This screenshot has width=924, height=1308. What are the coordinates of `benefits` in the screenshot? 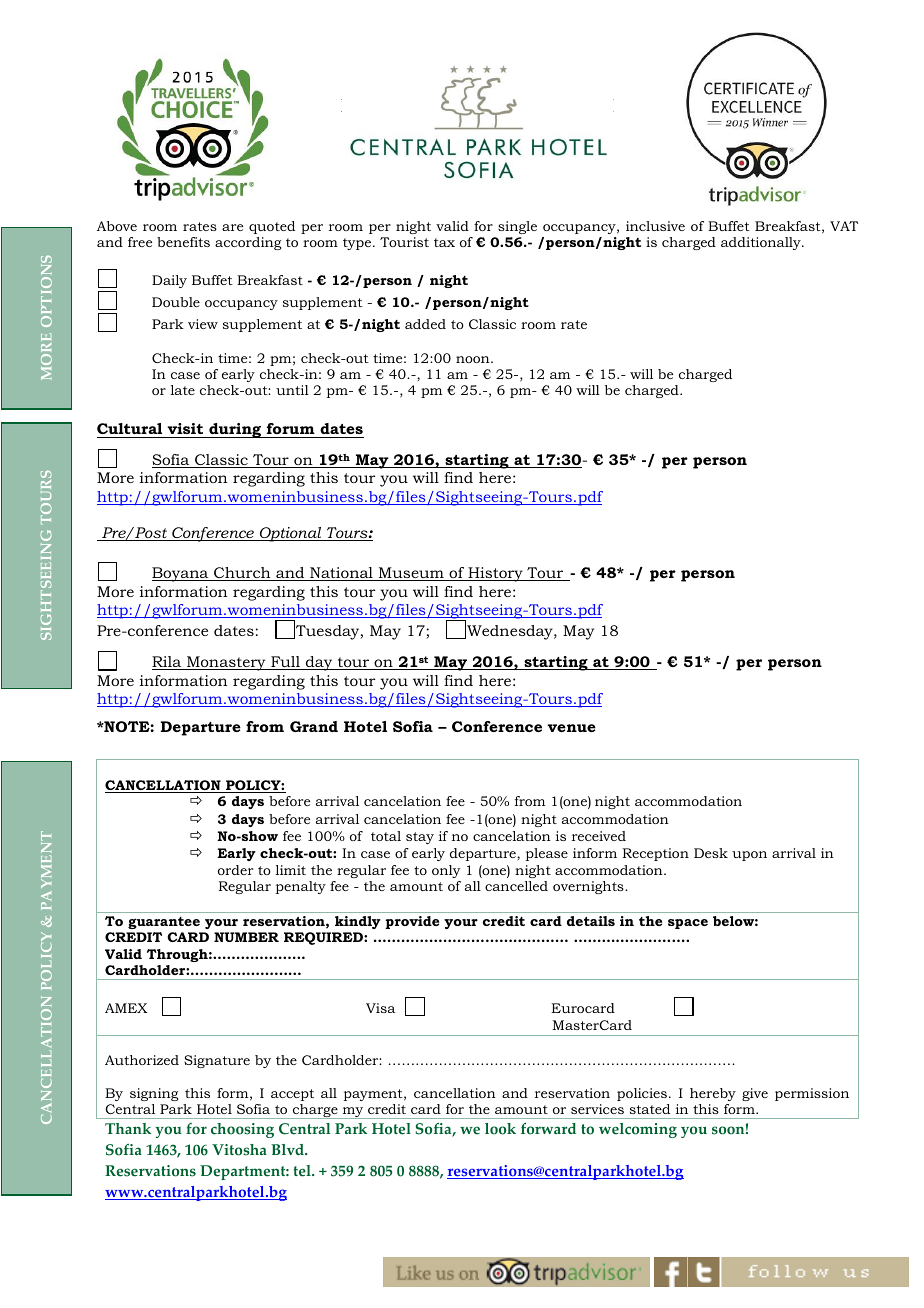 It's located at (183, 242).
